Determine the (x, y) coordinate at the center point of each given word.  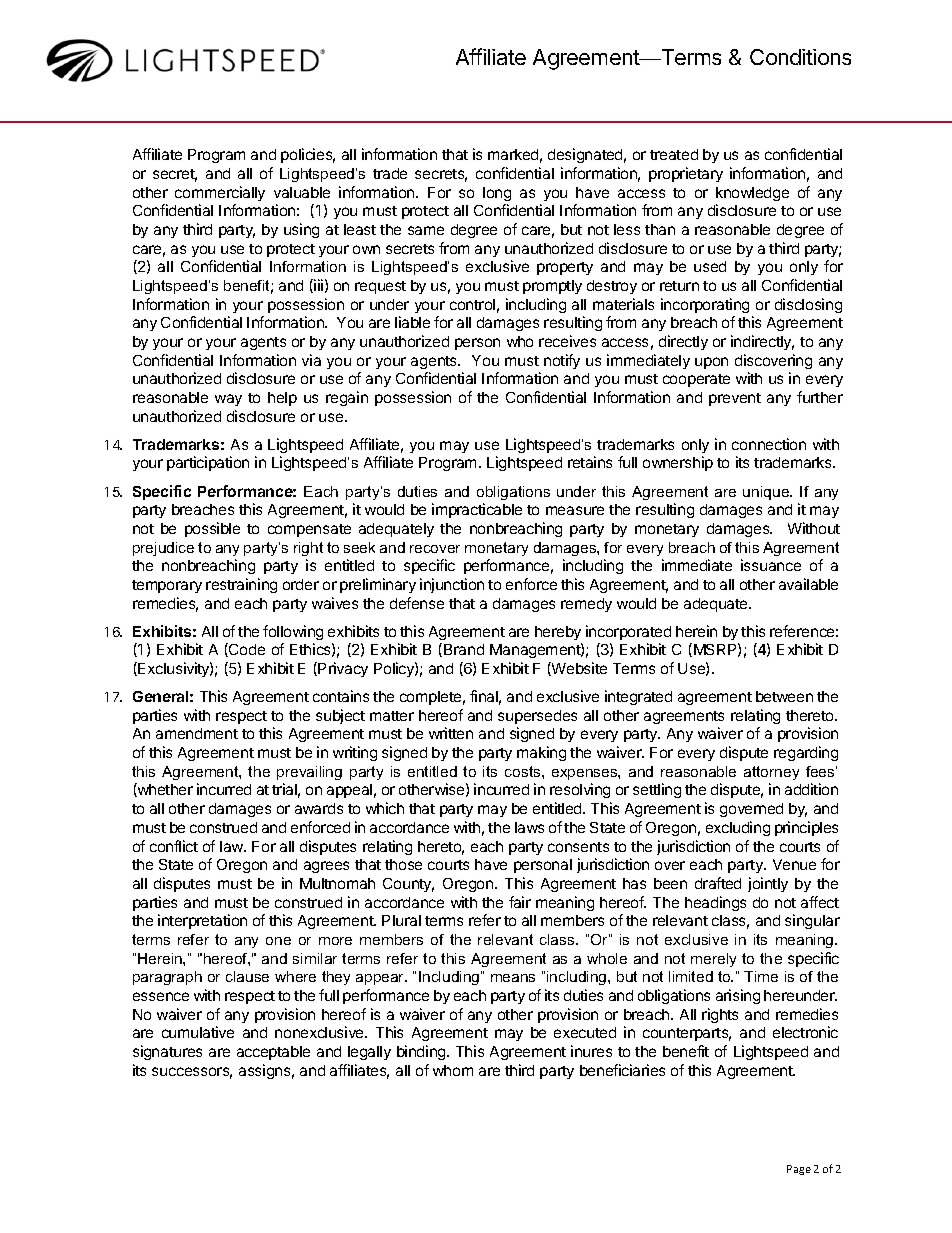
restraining (241, 585)
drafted (718, 883)
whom (453, 1070)
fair (520, 902)
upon (711, 363)
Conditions (800, 57)
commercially (220, 193)
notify (562, 361)
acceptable (273, 1053)
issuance (771, 565)
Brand (464, 649)
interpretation (202, 921)
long (497, 194)
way (228, 400)
